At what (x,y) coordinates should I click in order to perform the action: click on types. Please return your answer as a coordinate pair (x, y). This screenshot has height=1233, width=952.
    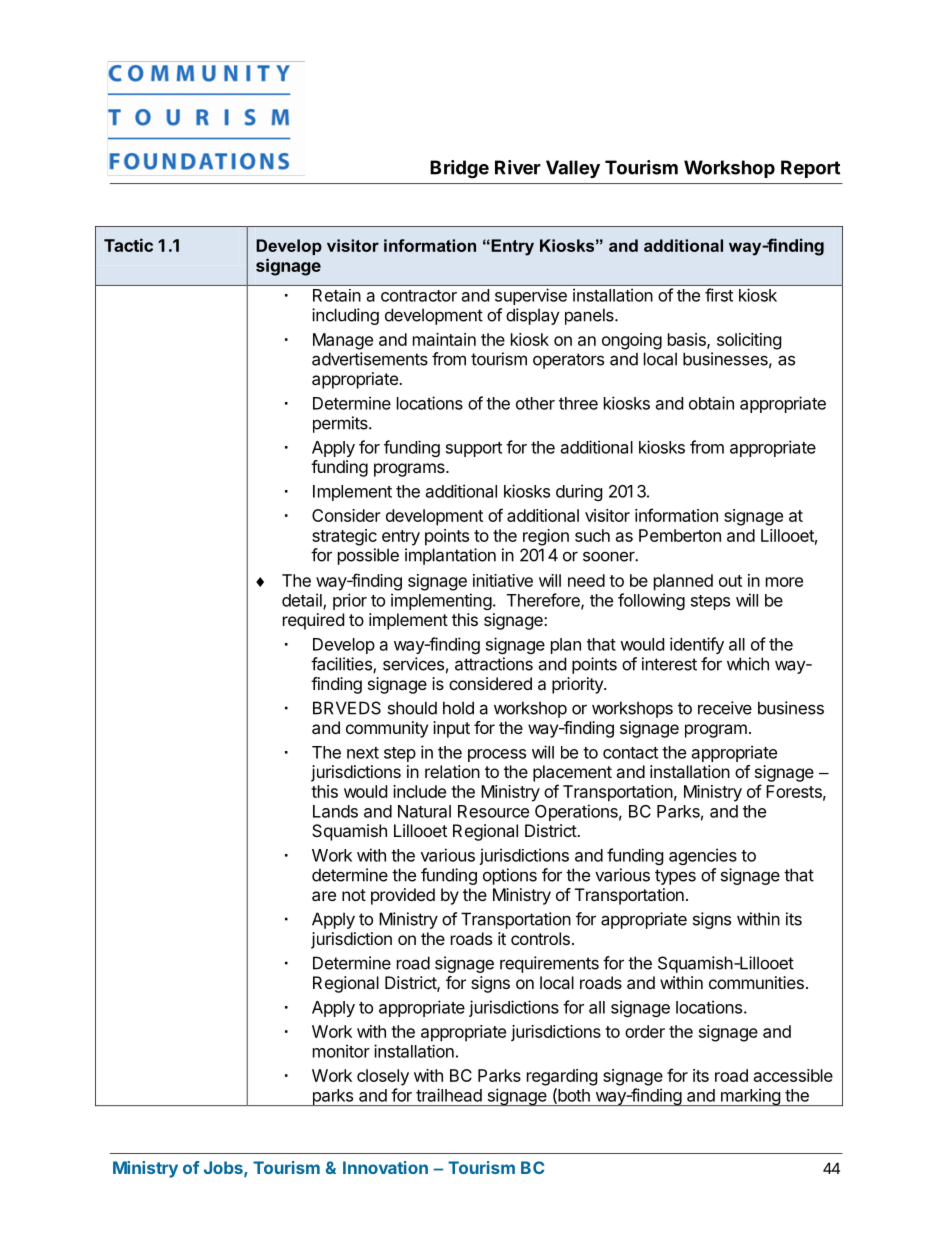
    Looking at the image, I should click on (675, 877).
